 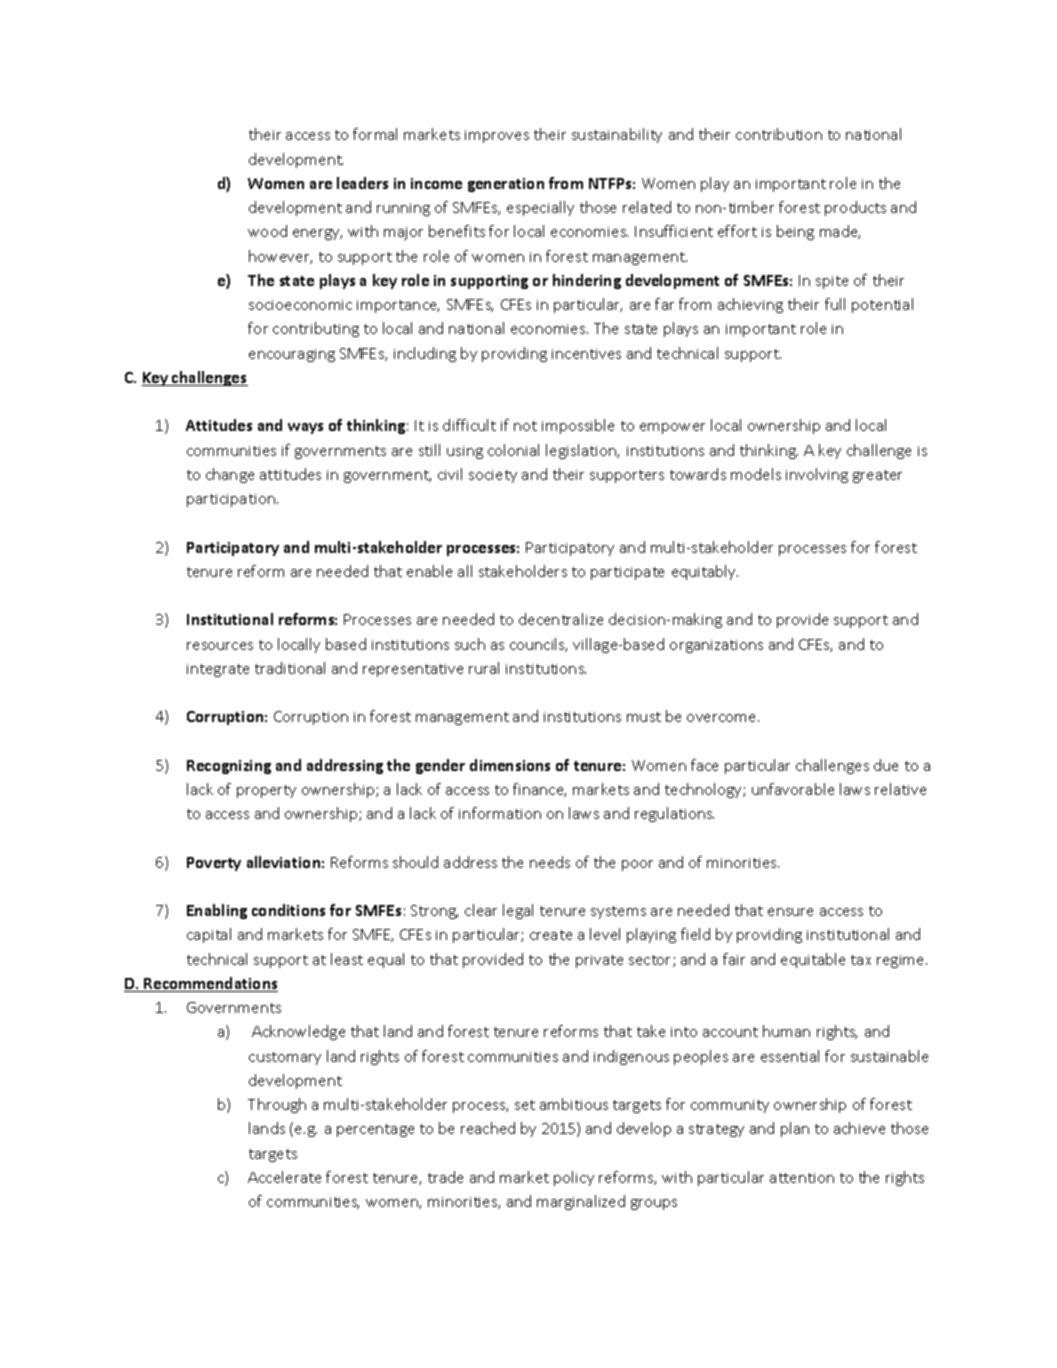 I want to click on organizations, so click(x=716, y=646).
